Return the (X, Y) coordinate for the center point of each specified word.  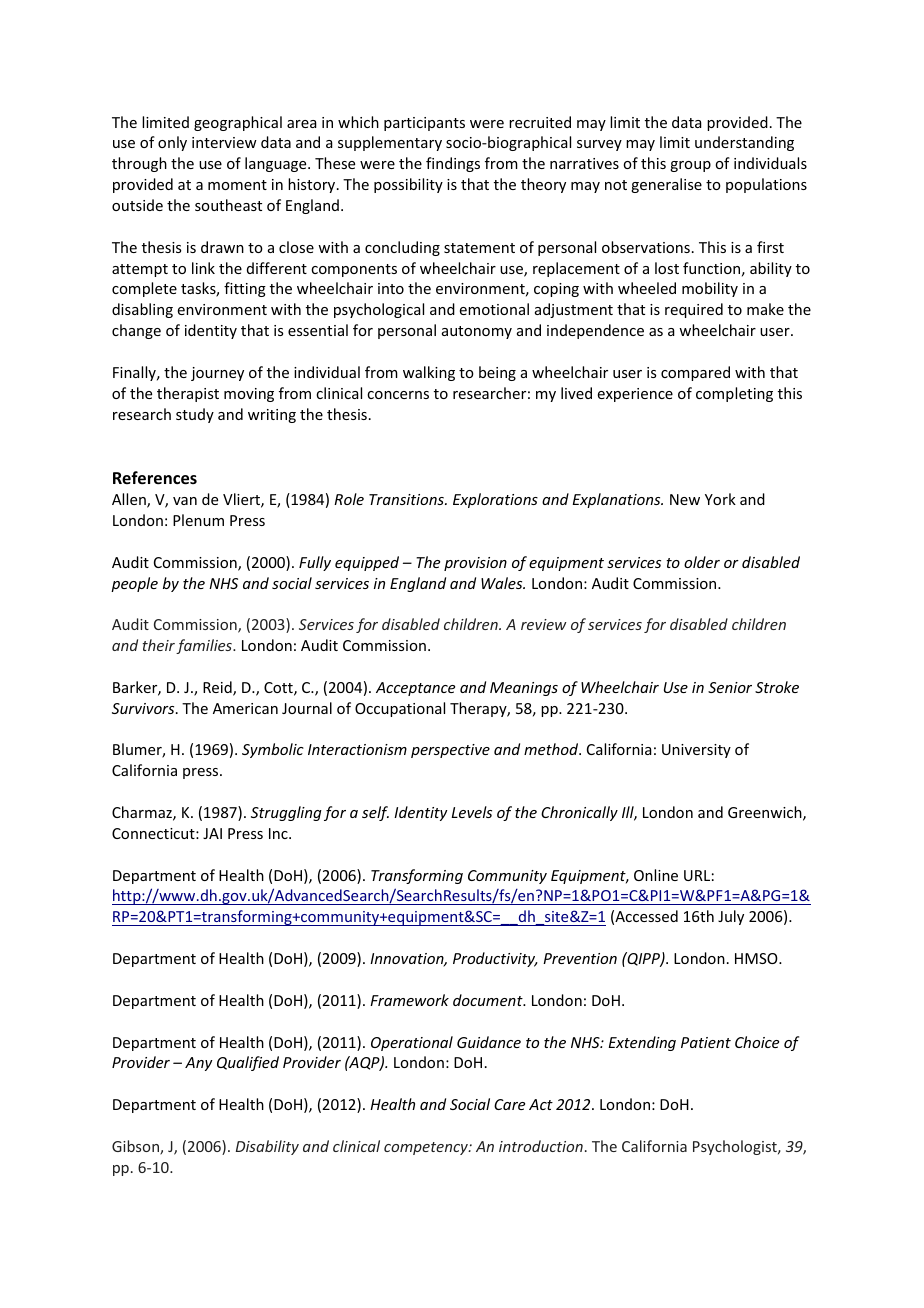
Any (199, 1064)
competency (427, 1148)
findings (453, 164)
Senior (730, 687)
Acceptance (415, 689)
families (205, 646)
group (690, 166)
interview (224, 142)
